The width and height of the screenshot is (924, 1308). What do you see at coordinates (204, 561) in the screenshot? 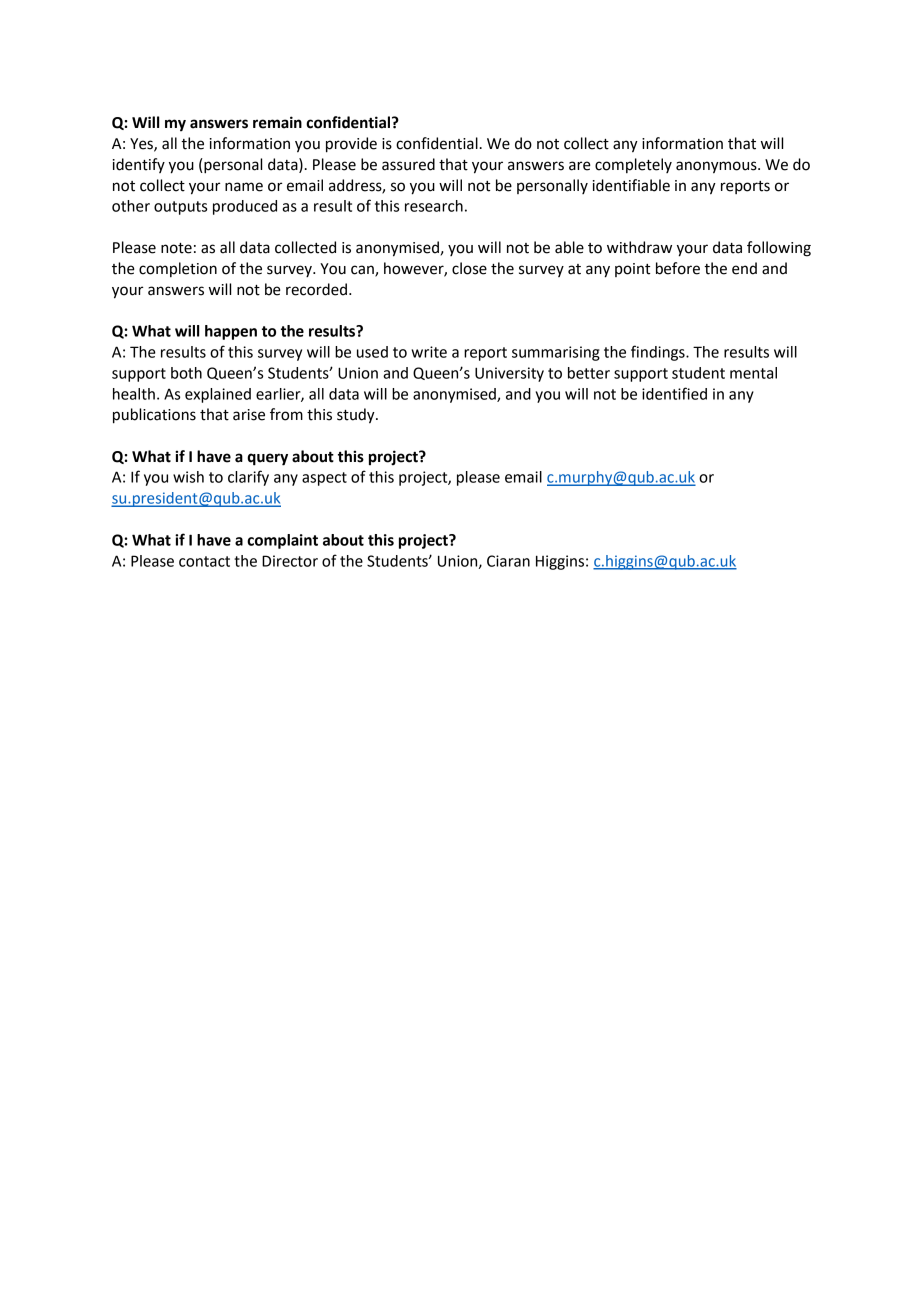
I see `contact` at bounding box center [204, 561].
